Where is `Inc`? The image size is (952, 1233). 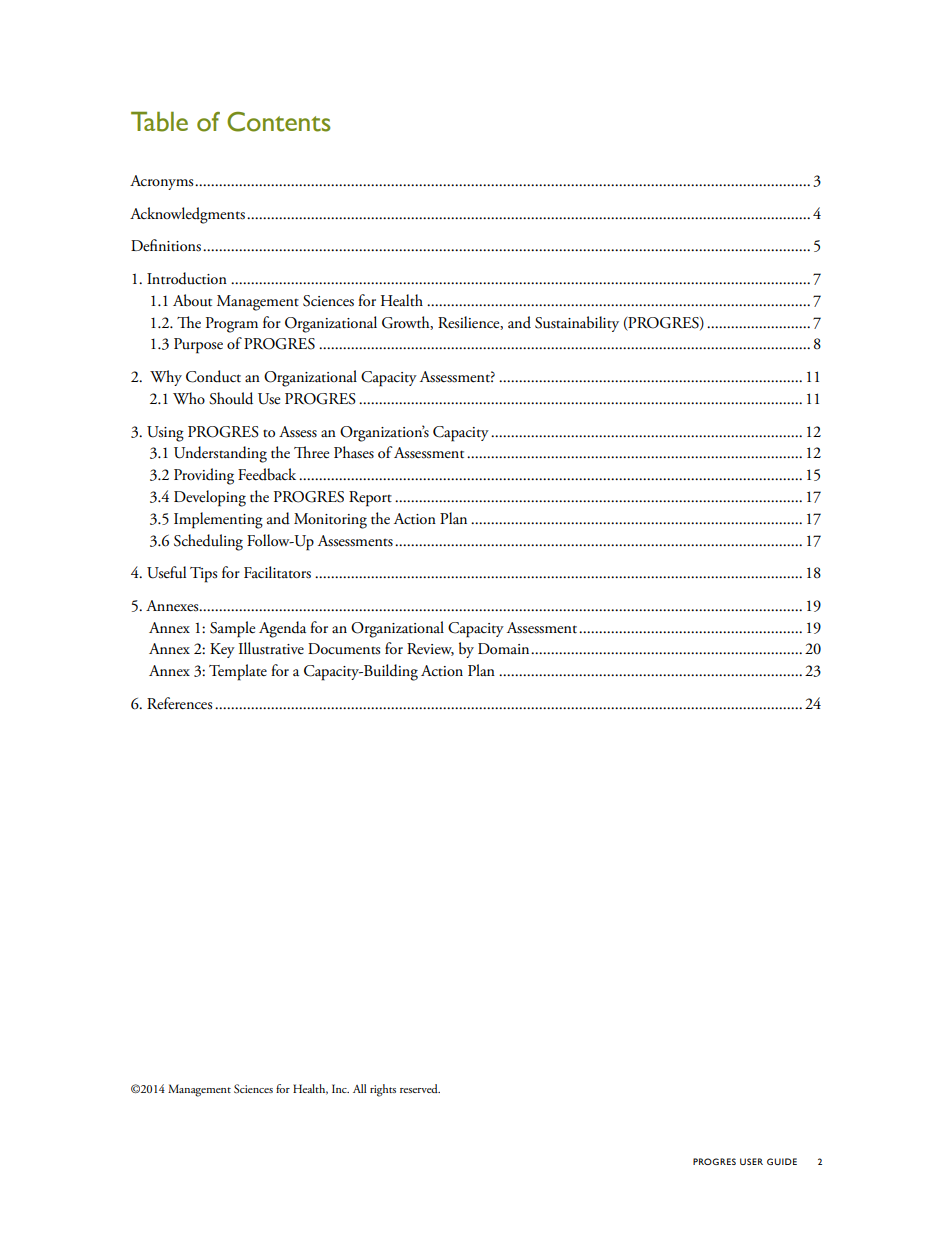
Inc is located at coordinates (340, 1088).
